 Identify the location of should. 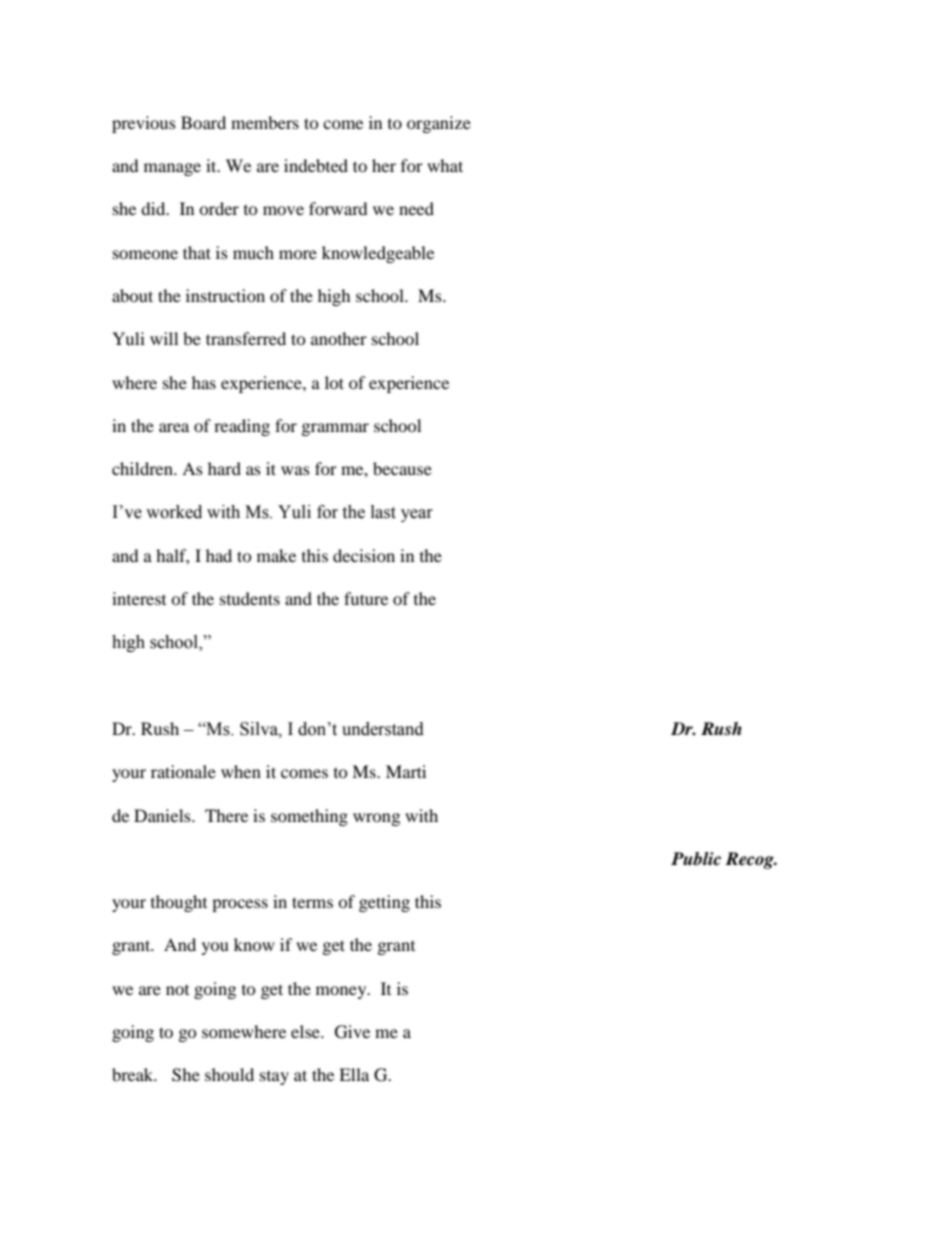
(229, 1074).
